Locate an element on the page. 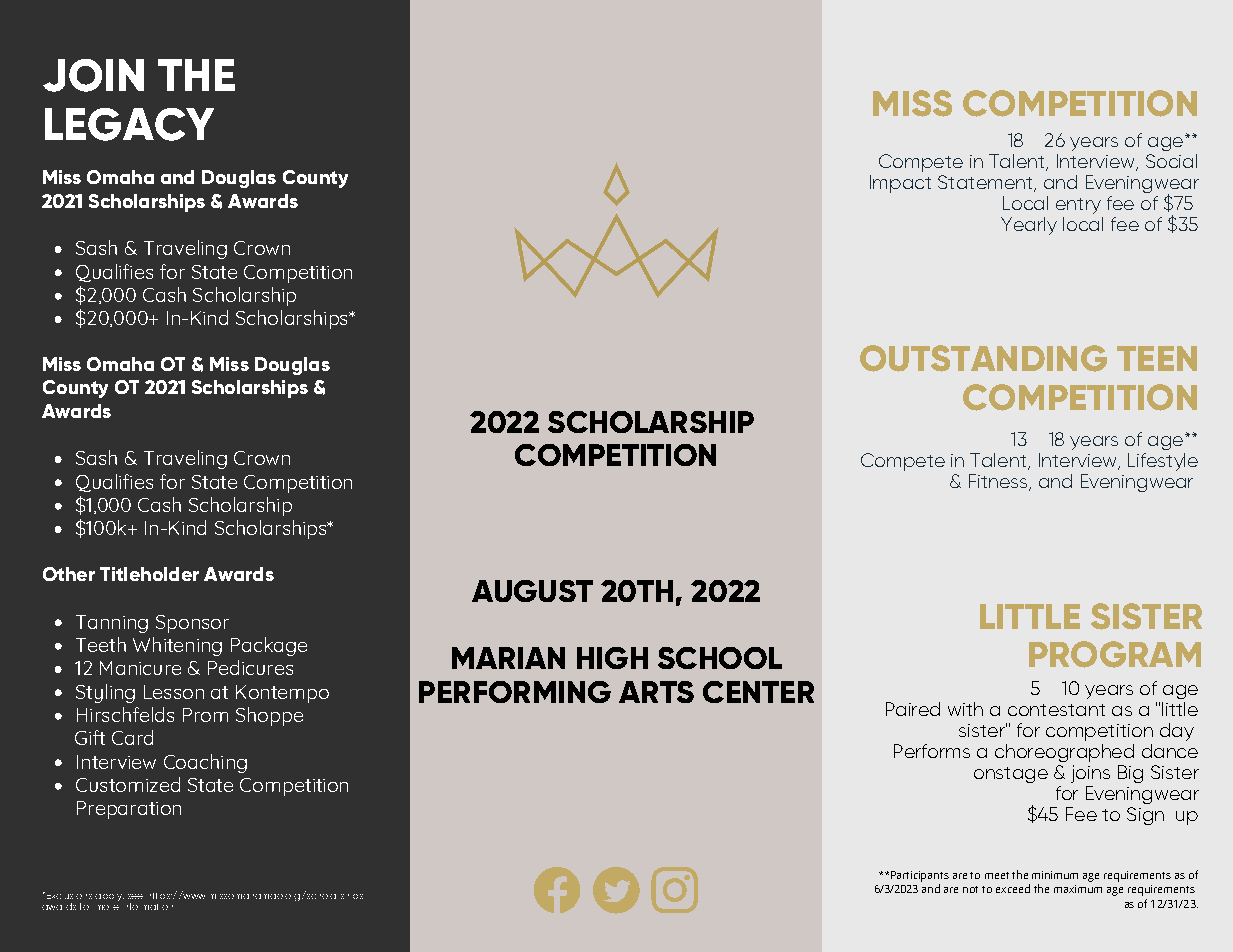  Social is located at coordinates (1171, 161).
